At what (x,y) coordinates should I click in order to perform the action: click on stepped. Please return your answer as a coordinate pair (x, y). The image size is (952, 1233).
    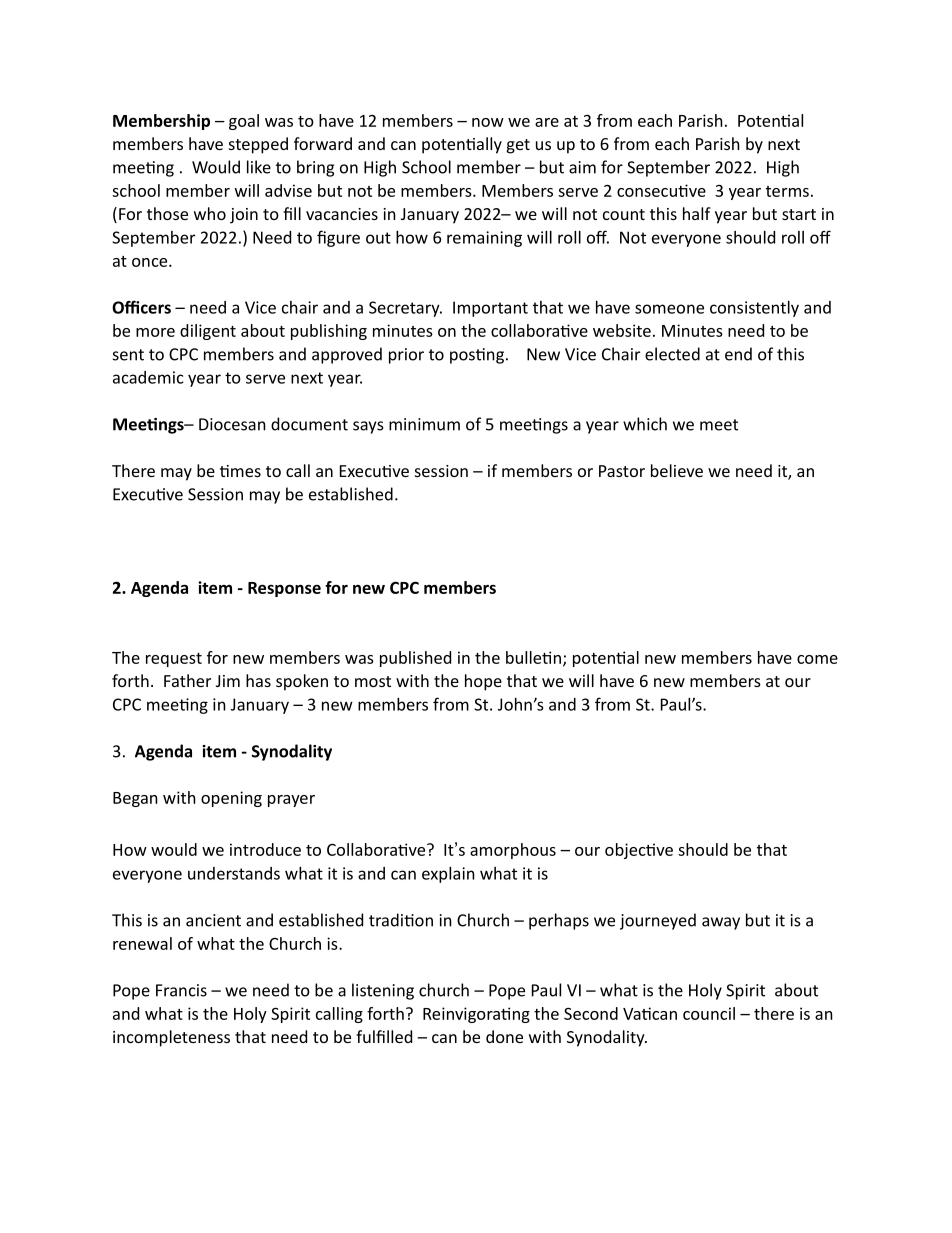
    Looking at the image, I should click on (258, 145).
